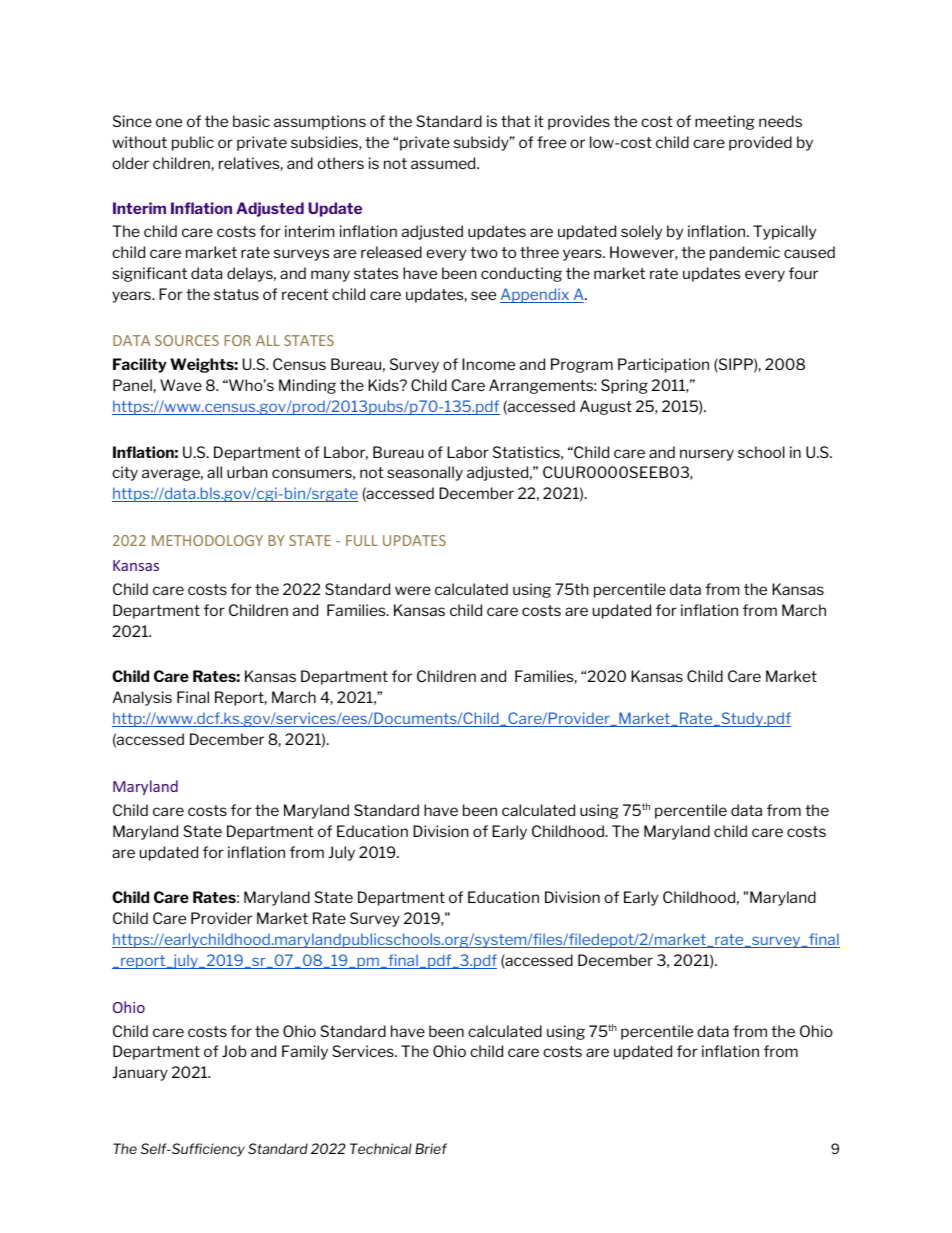  What do you see at coordinates (169, 122) in the image?
I see `one` at bounding box center [169, 122].
